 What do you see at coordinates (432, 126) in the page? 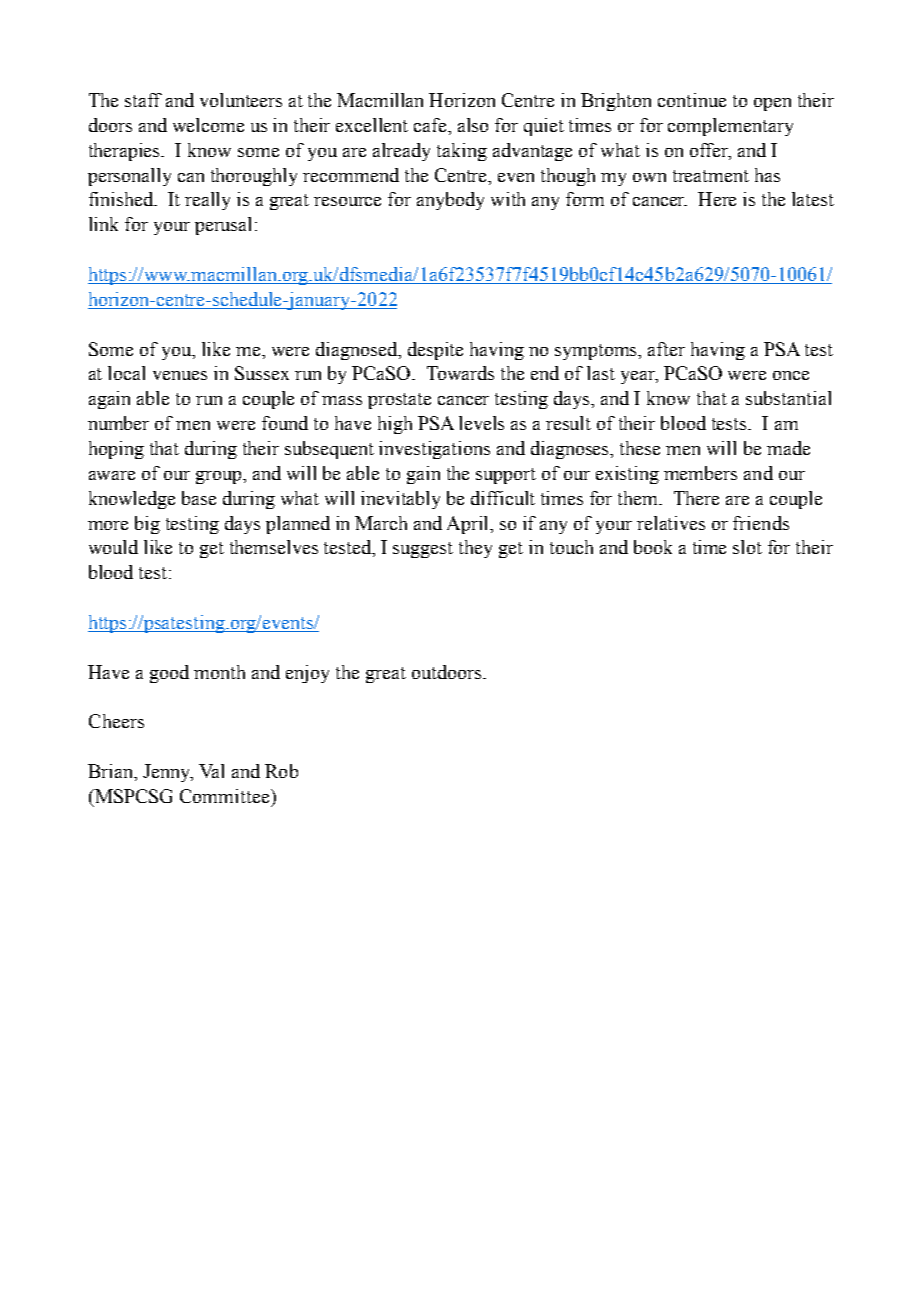
I see `cafe` at bounding box center [432, 126].
